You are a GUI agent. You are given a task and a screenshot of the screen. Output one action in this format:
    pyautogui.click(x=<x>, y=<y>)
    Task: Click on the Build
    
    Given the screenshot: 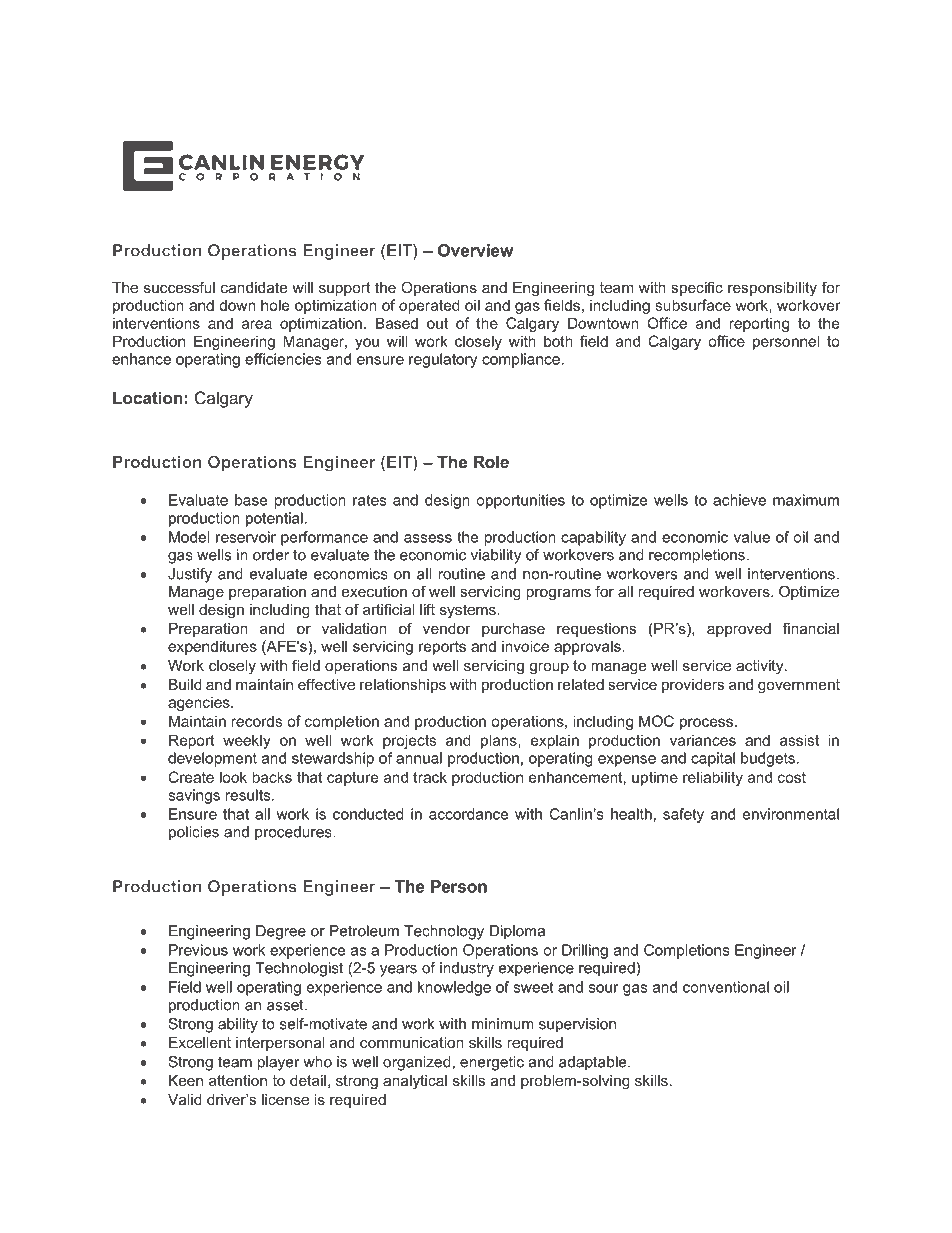 What is the action you would take?
    pyautogui.click(x=185, y=684)
